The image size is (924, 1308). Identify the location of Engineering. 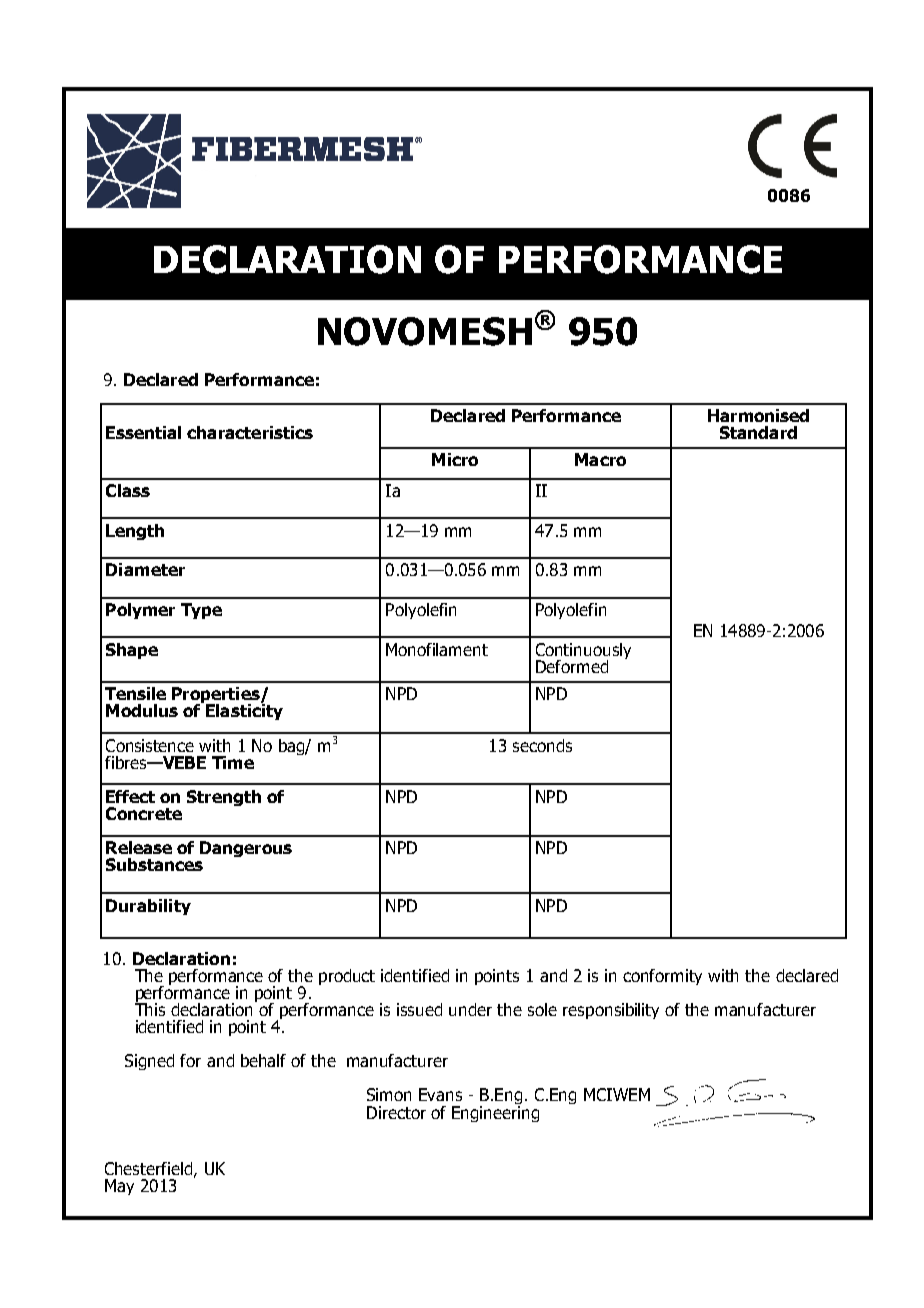
(495, 1112).
